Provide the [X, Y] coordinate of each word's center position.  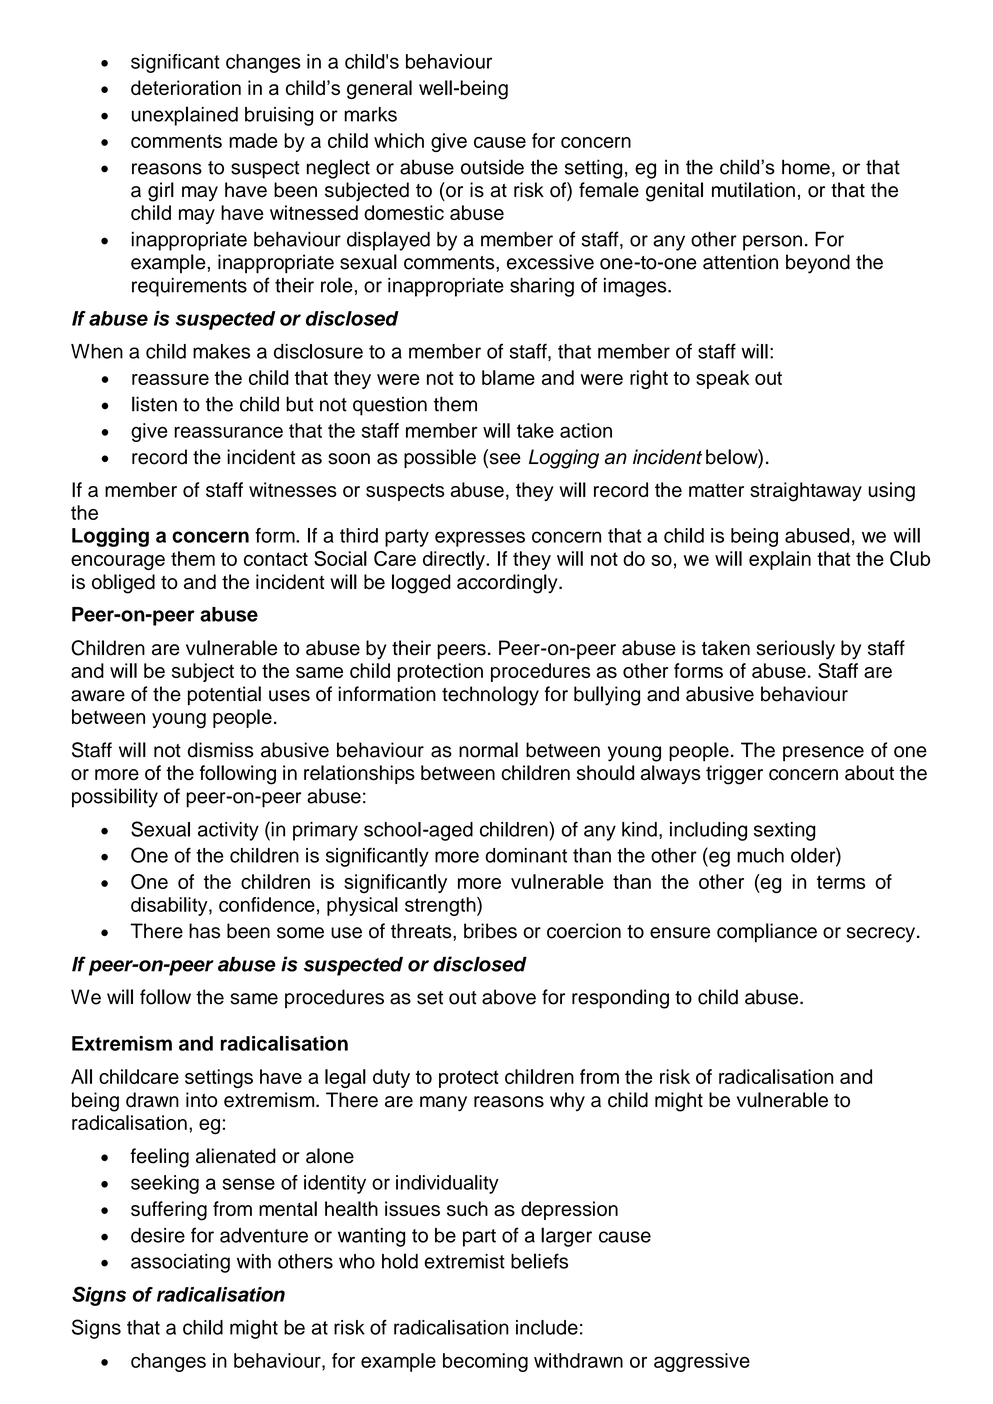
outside [492, 167]
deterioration [186, 87]
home [806, 167]
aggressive [702, 1362]
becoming [485, 1362]
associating [180, 1263]
